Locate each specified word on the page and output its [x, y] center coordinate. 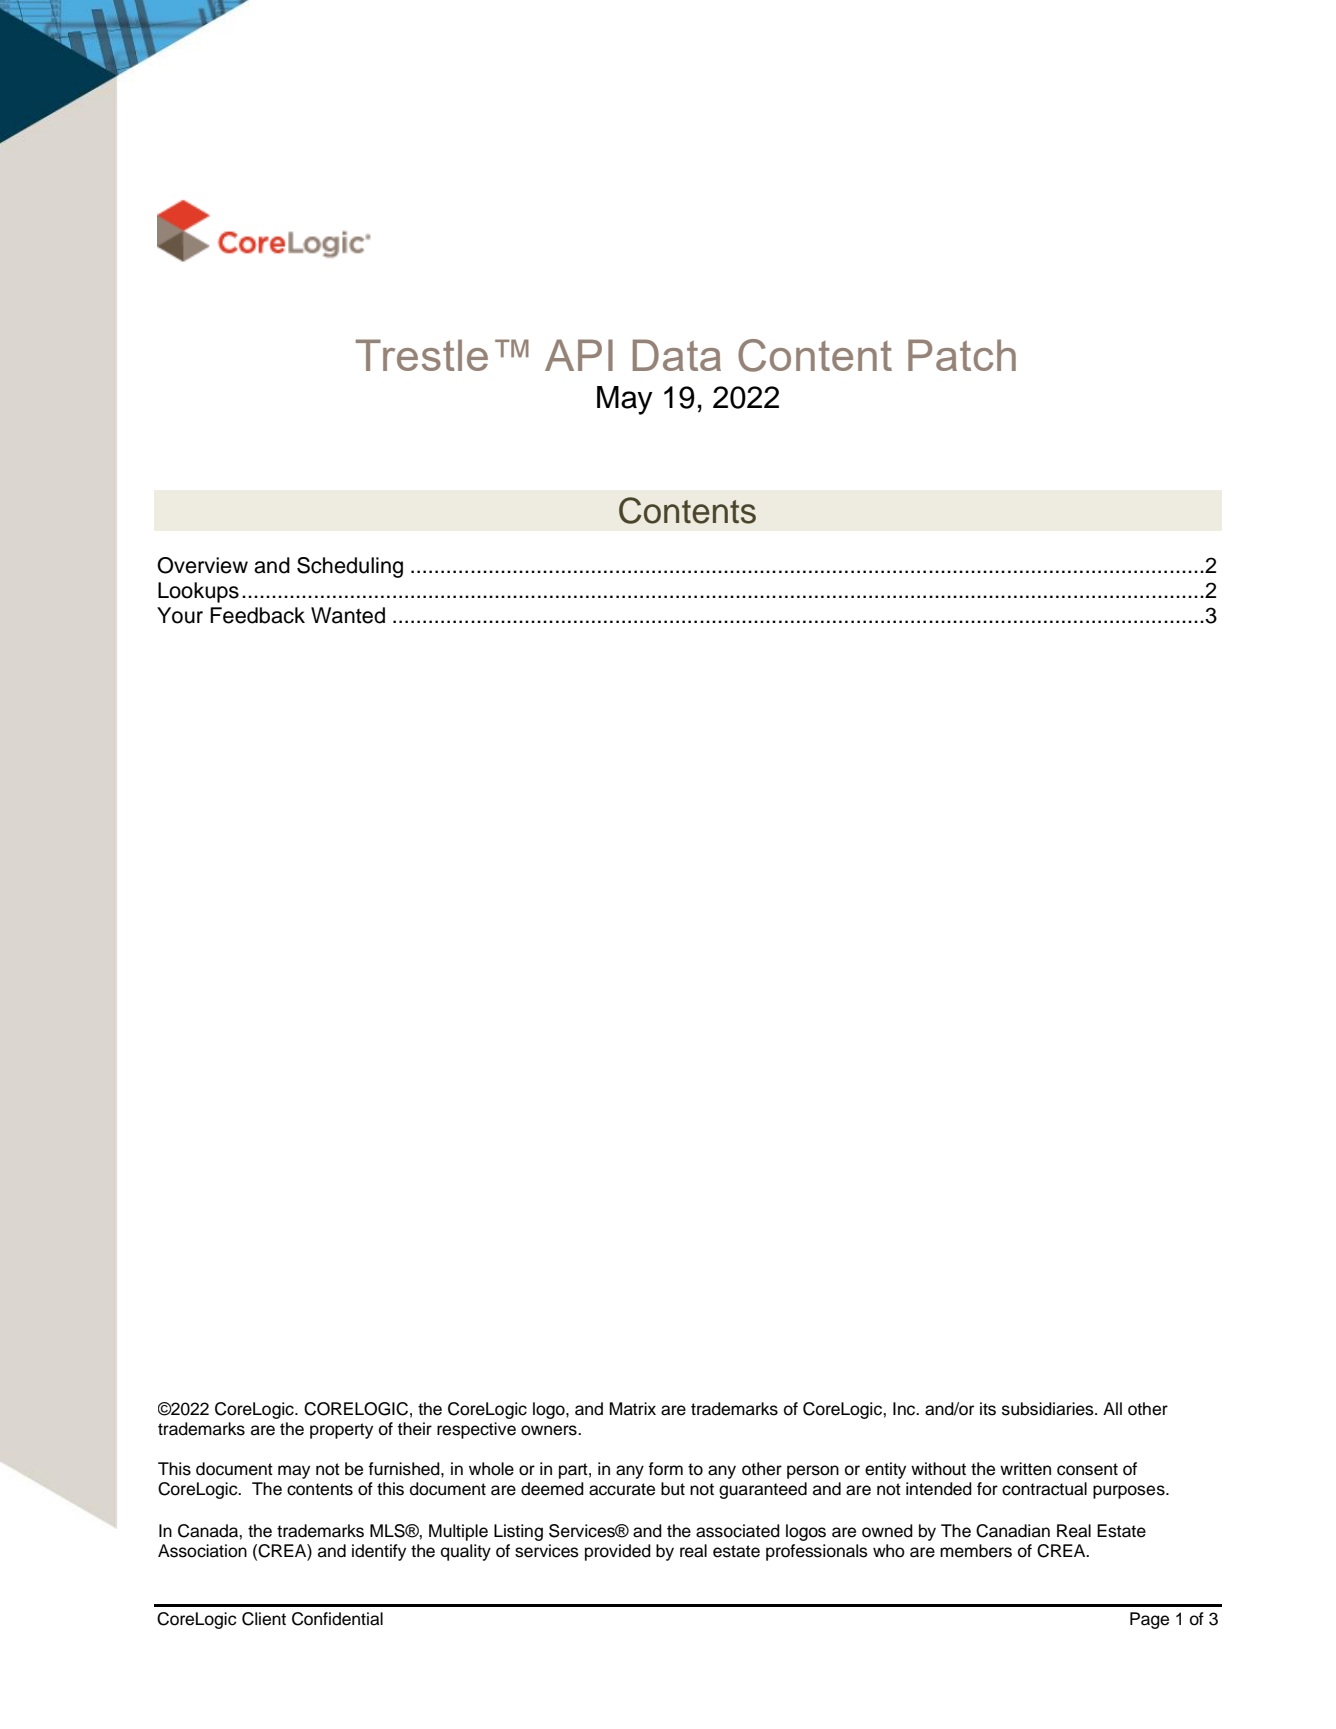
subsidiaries [1049, 1409]
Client [264, 1619]
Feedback [257, 615]
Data [677, 355]
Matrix [633, 1409]
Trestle [422, 355]
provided [618, 1552]
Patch [962, 355]
